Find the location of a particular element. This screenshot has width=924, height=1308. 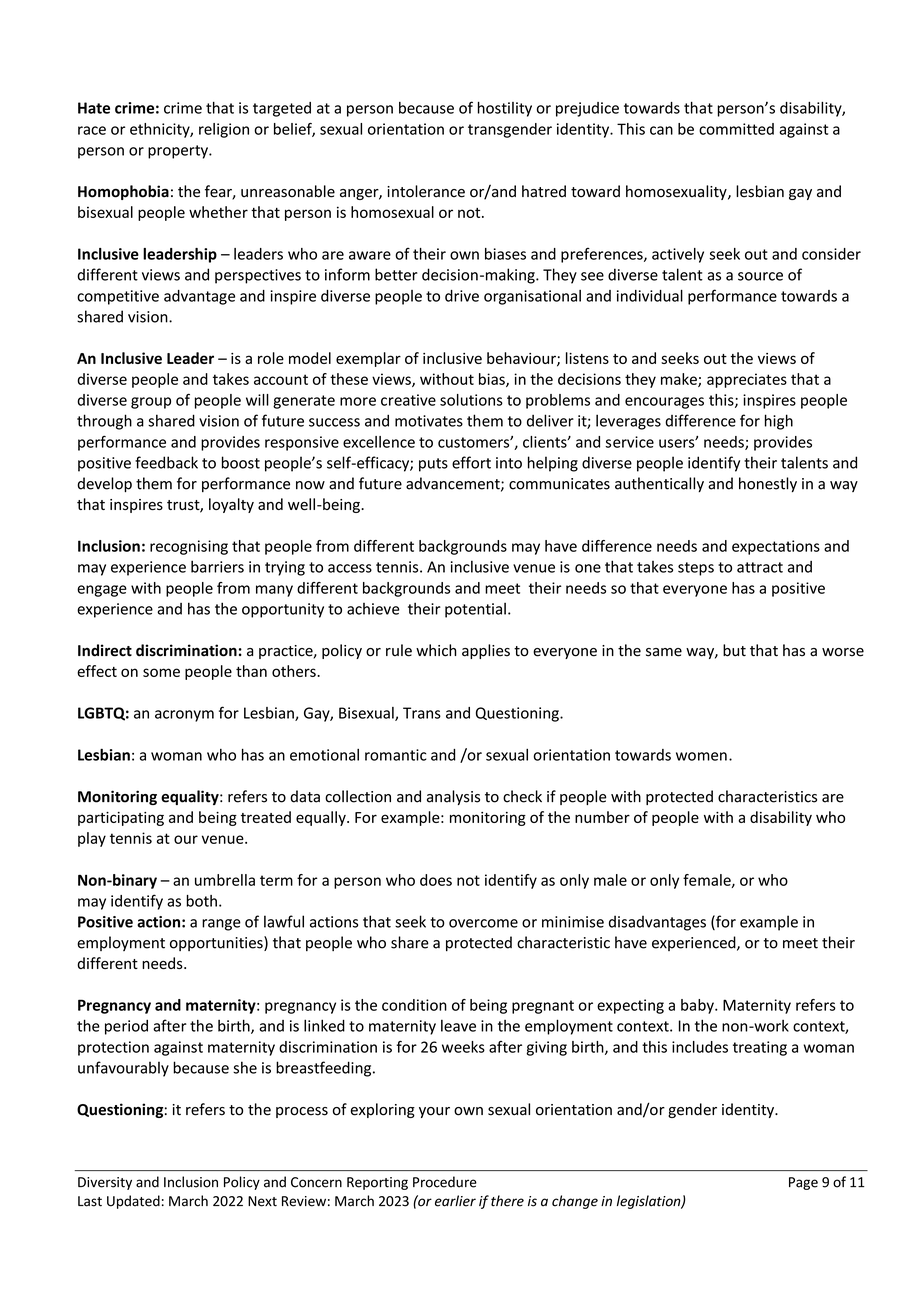

women is located at coordinates (701, 756).
